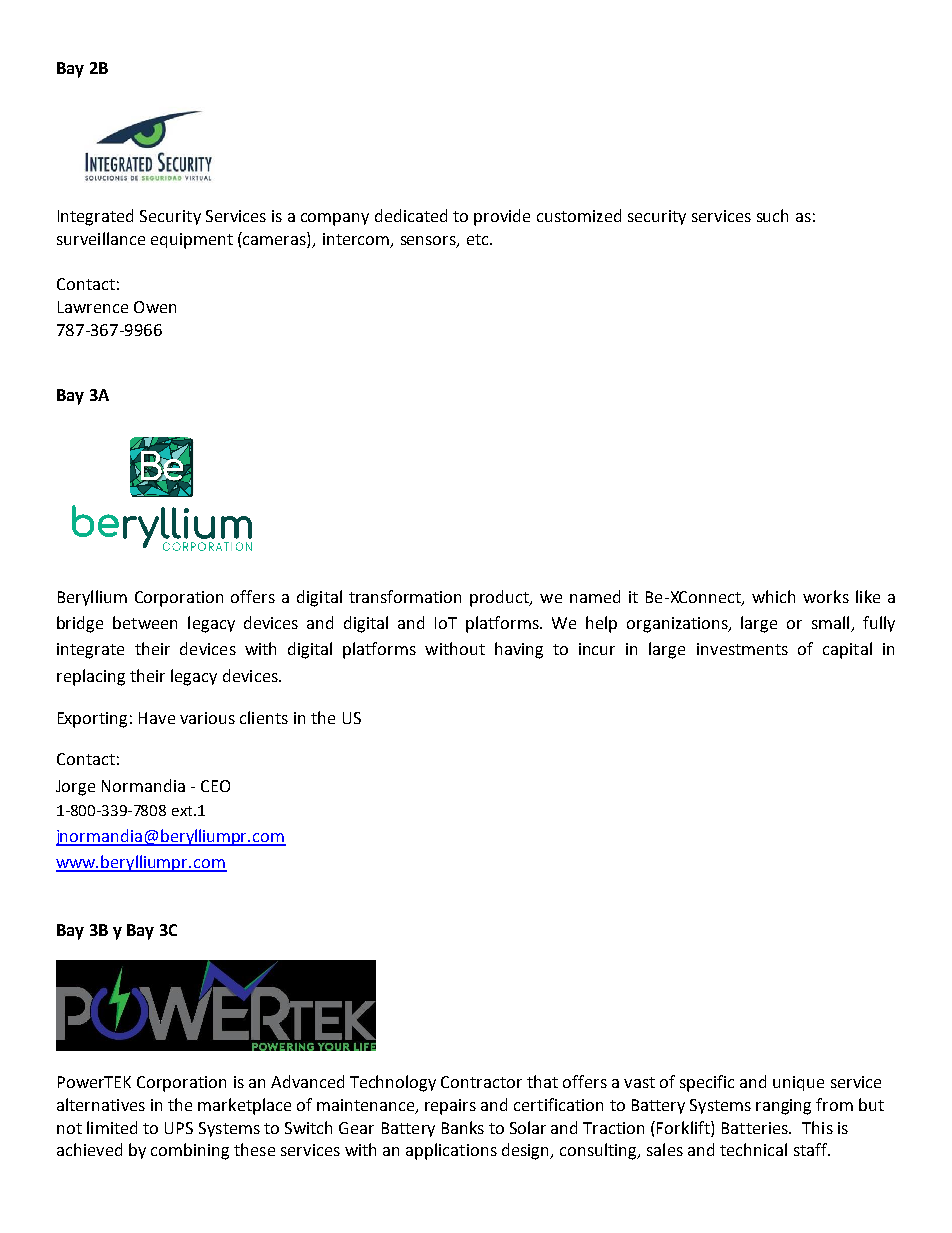 The image size is (952, 1233). Describe the element at coordinates (773, 596) in the screenshot. I see `which` at that location.
